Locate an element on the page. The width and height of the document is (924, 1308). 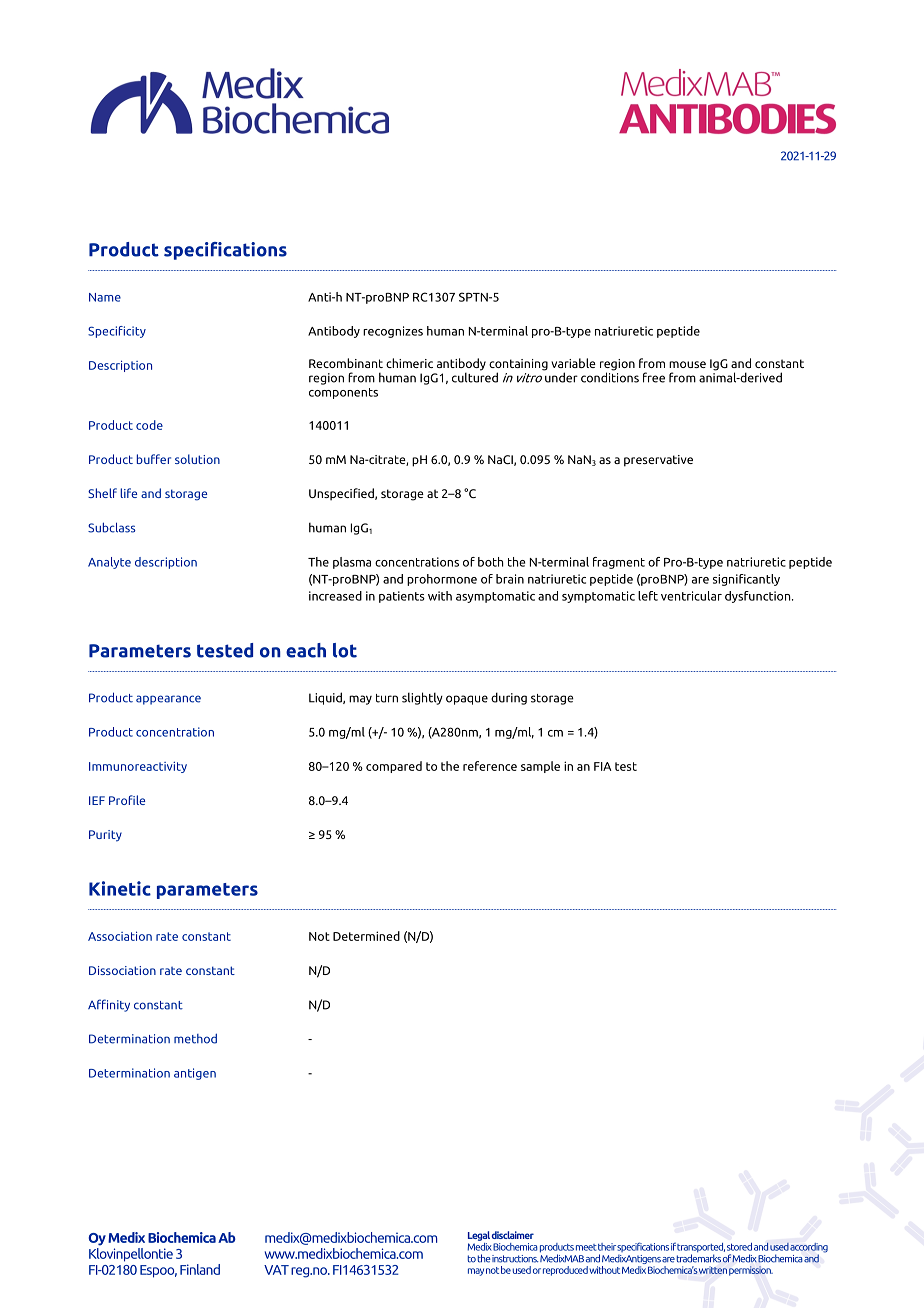
mouse is located at coordinates (687, 364).
